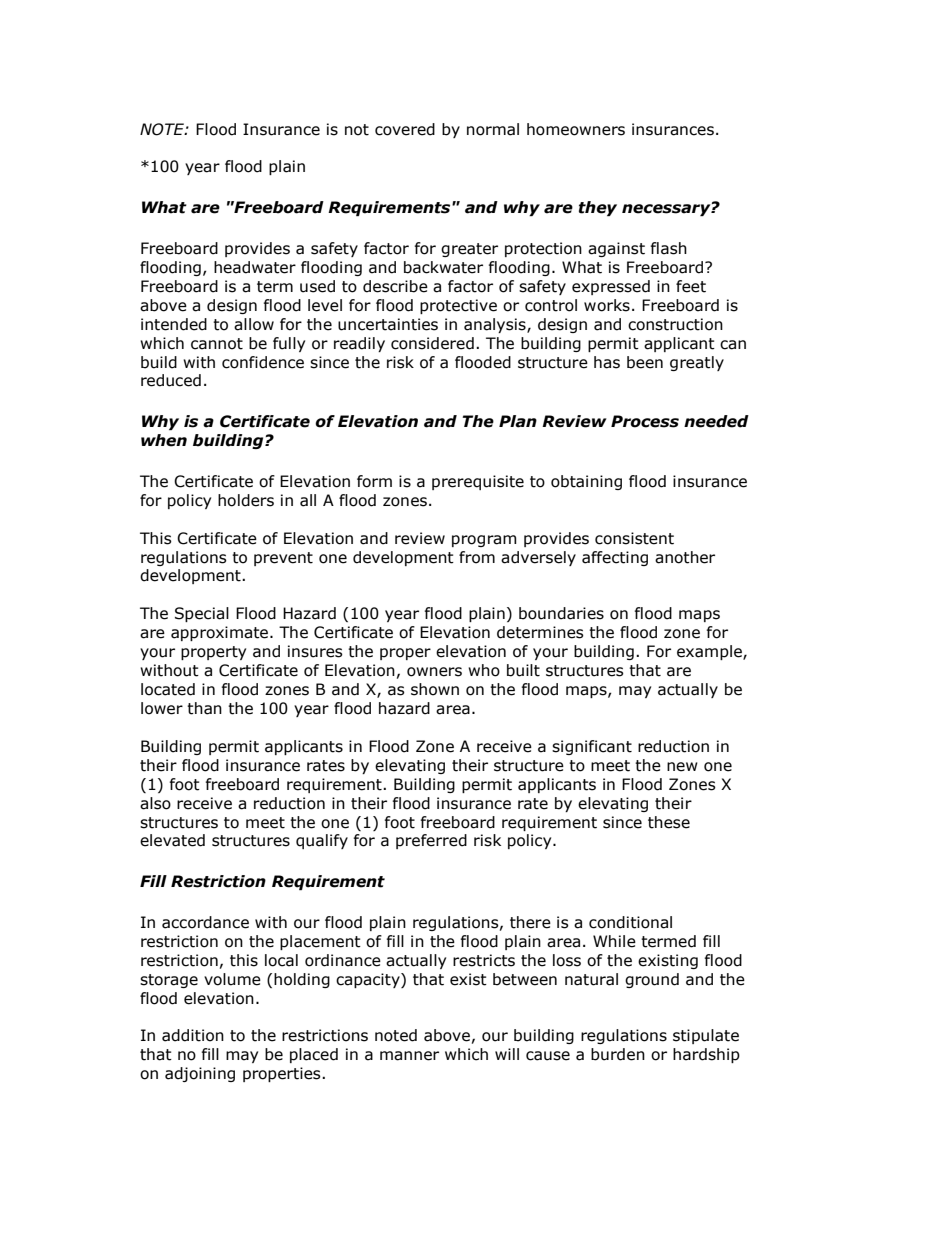 The height and width of the page is (1233, 952). Describe the element at coordinates (669, 822) in the page. I see `these` at that location.
